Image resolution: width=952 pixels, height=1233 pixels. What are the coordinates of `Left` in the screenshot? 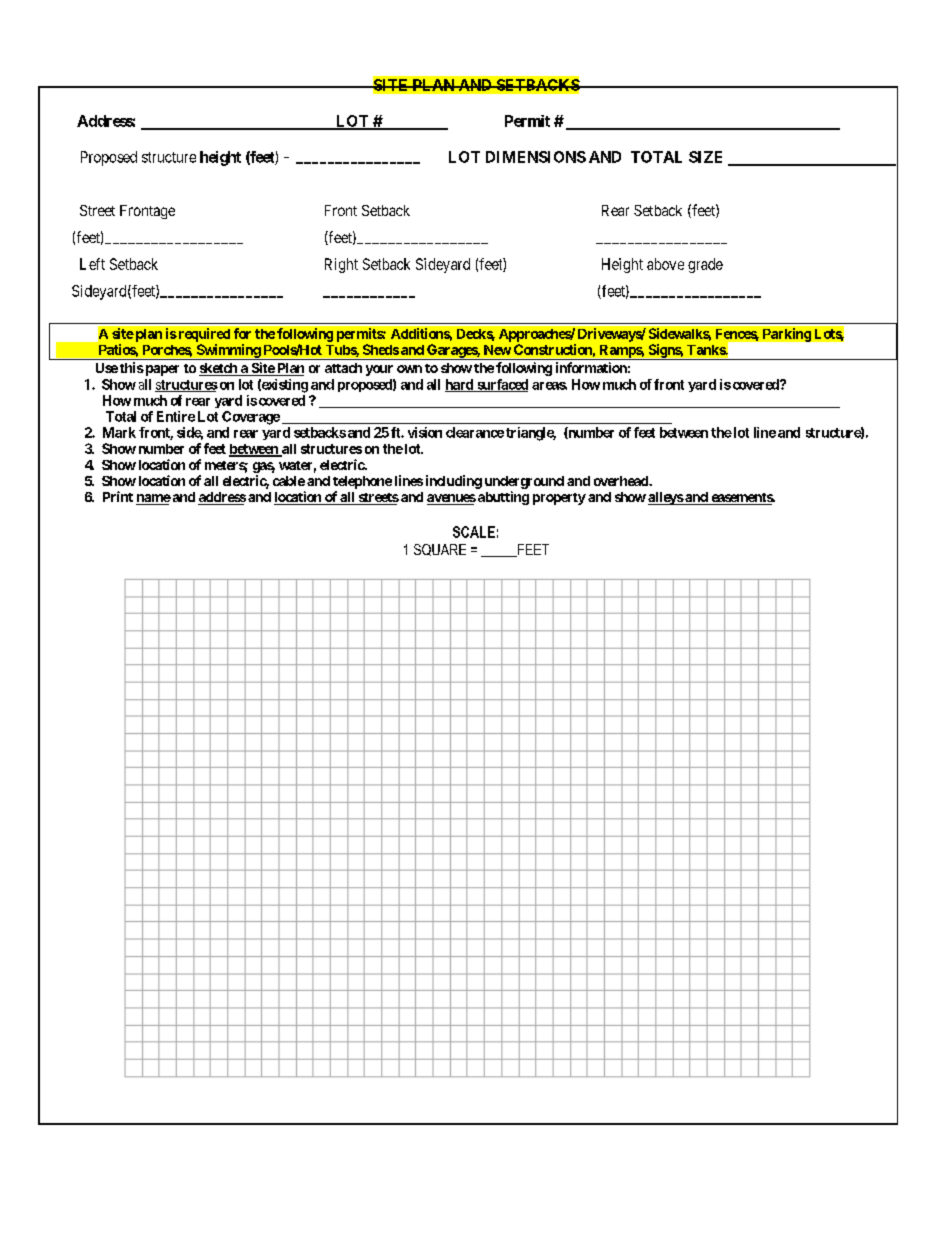 It's located at (92, 264).
